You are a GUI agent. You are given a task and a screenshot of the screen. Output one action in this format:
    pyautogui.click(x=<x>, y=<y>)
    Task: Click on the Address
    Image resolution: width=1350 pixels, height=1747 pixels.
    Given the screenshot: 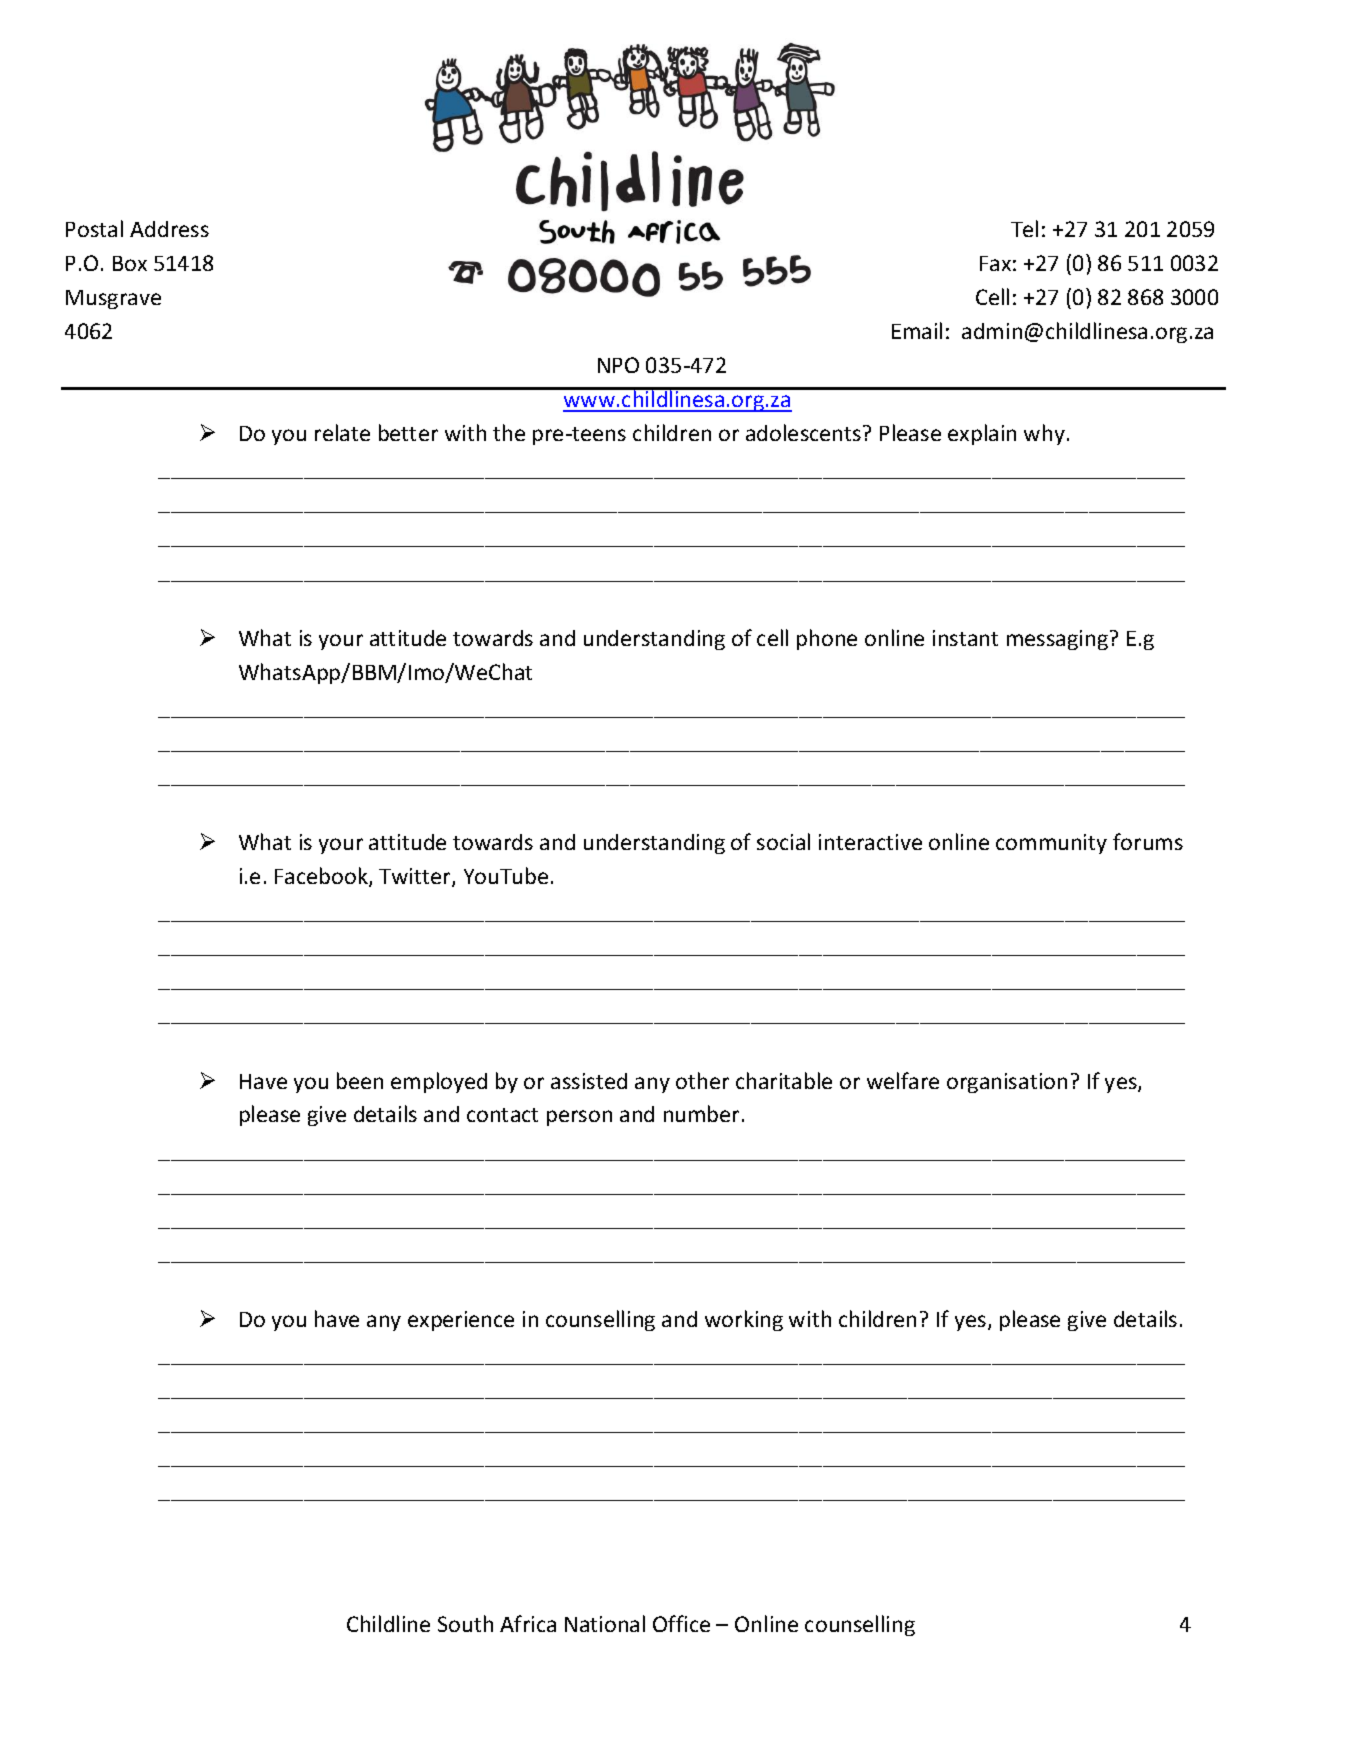 What is the action you would take?
    pyautogui.click(x=169, y=229)
